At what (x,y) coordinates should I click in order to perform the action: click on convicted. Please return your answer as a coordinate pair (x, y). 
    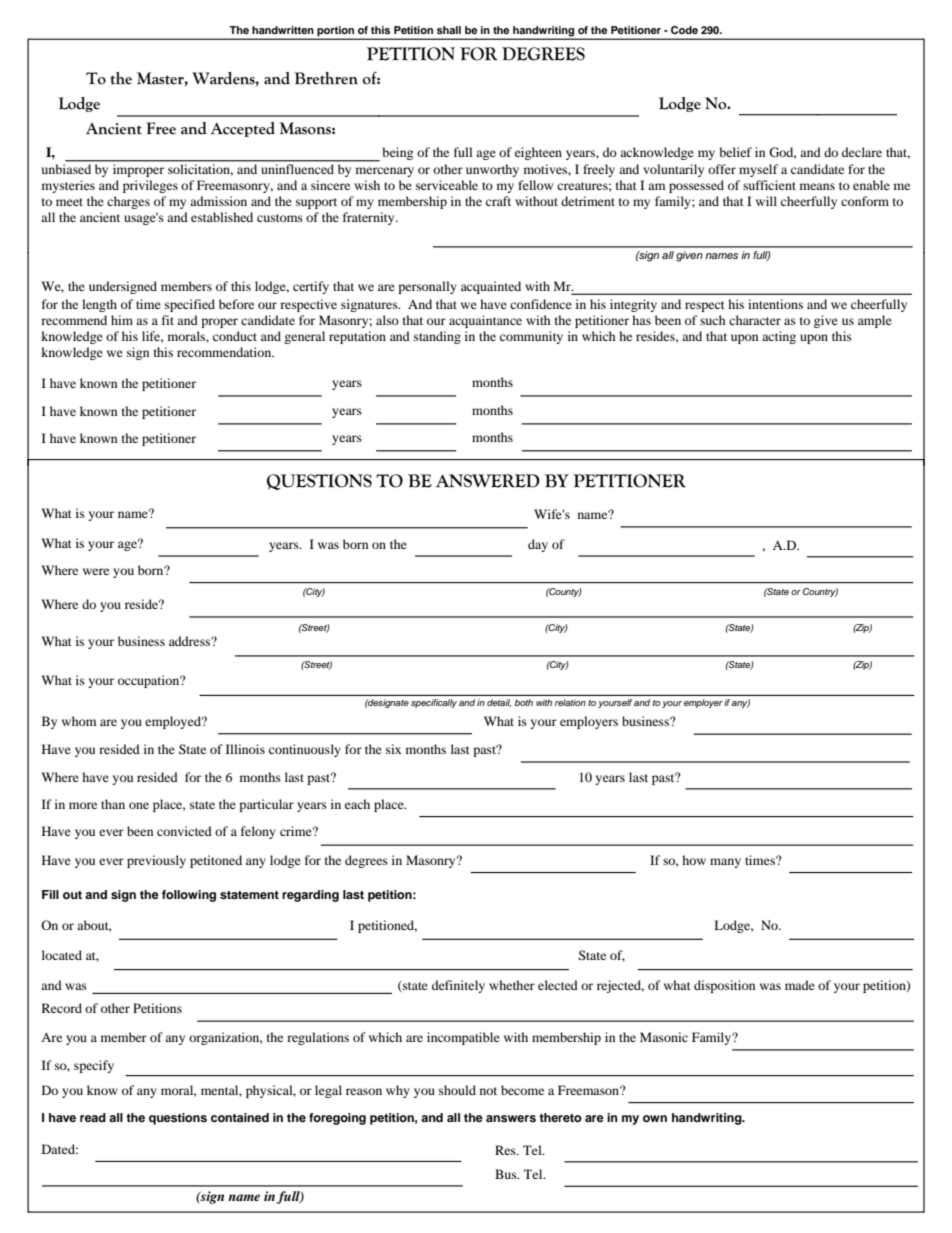
    Looking at the image, I should click on (184, 831).
